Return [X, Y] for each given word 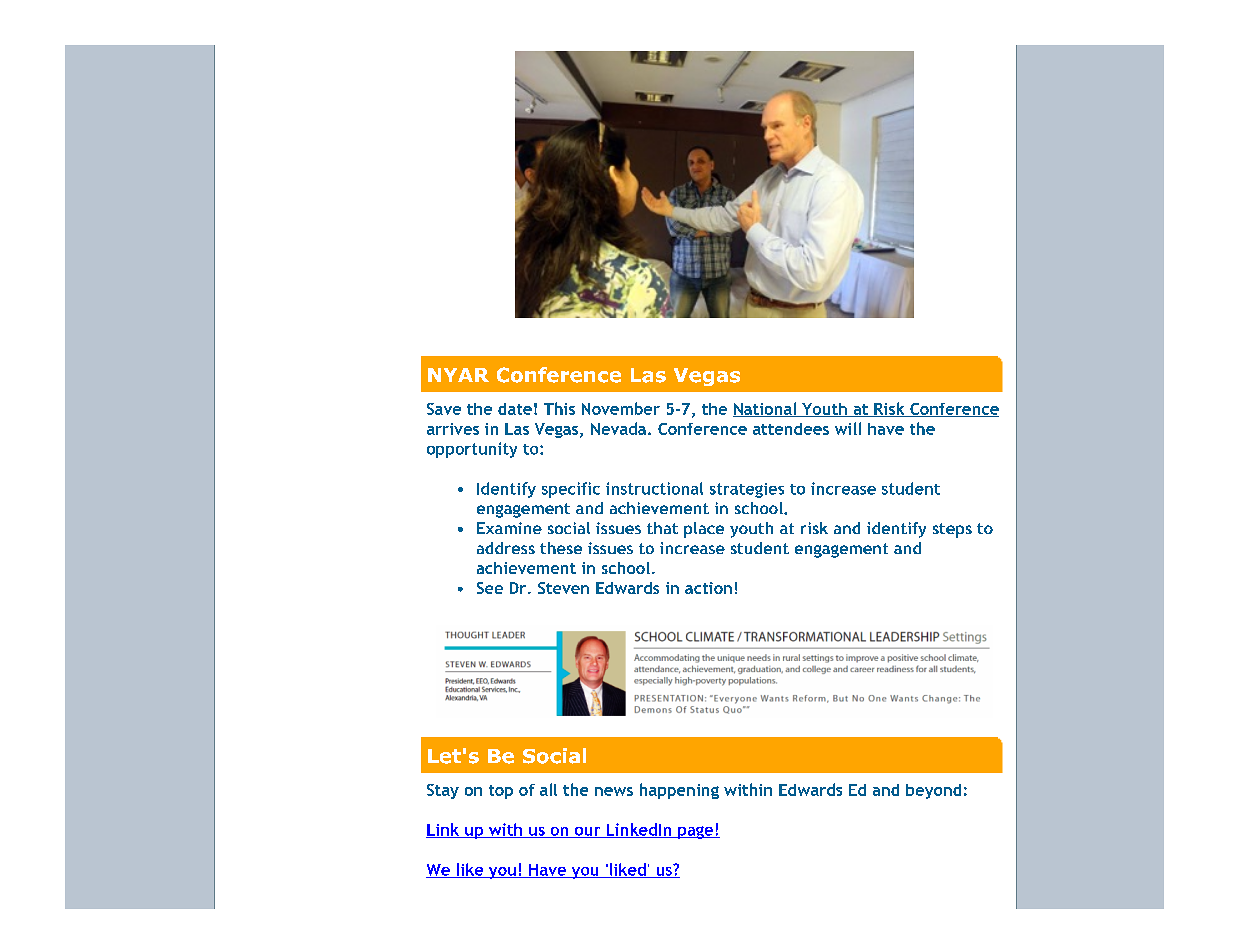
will [848, 428]
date [515, 409]
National [766, 409]
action [708, 588]
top [501, 792]
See [490, 588]
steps [952, 530]
